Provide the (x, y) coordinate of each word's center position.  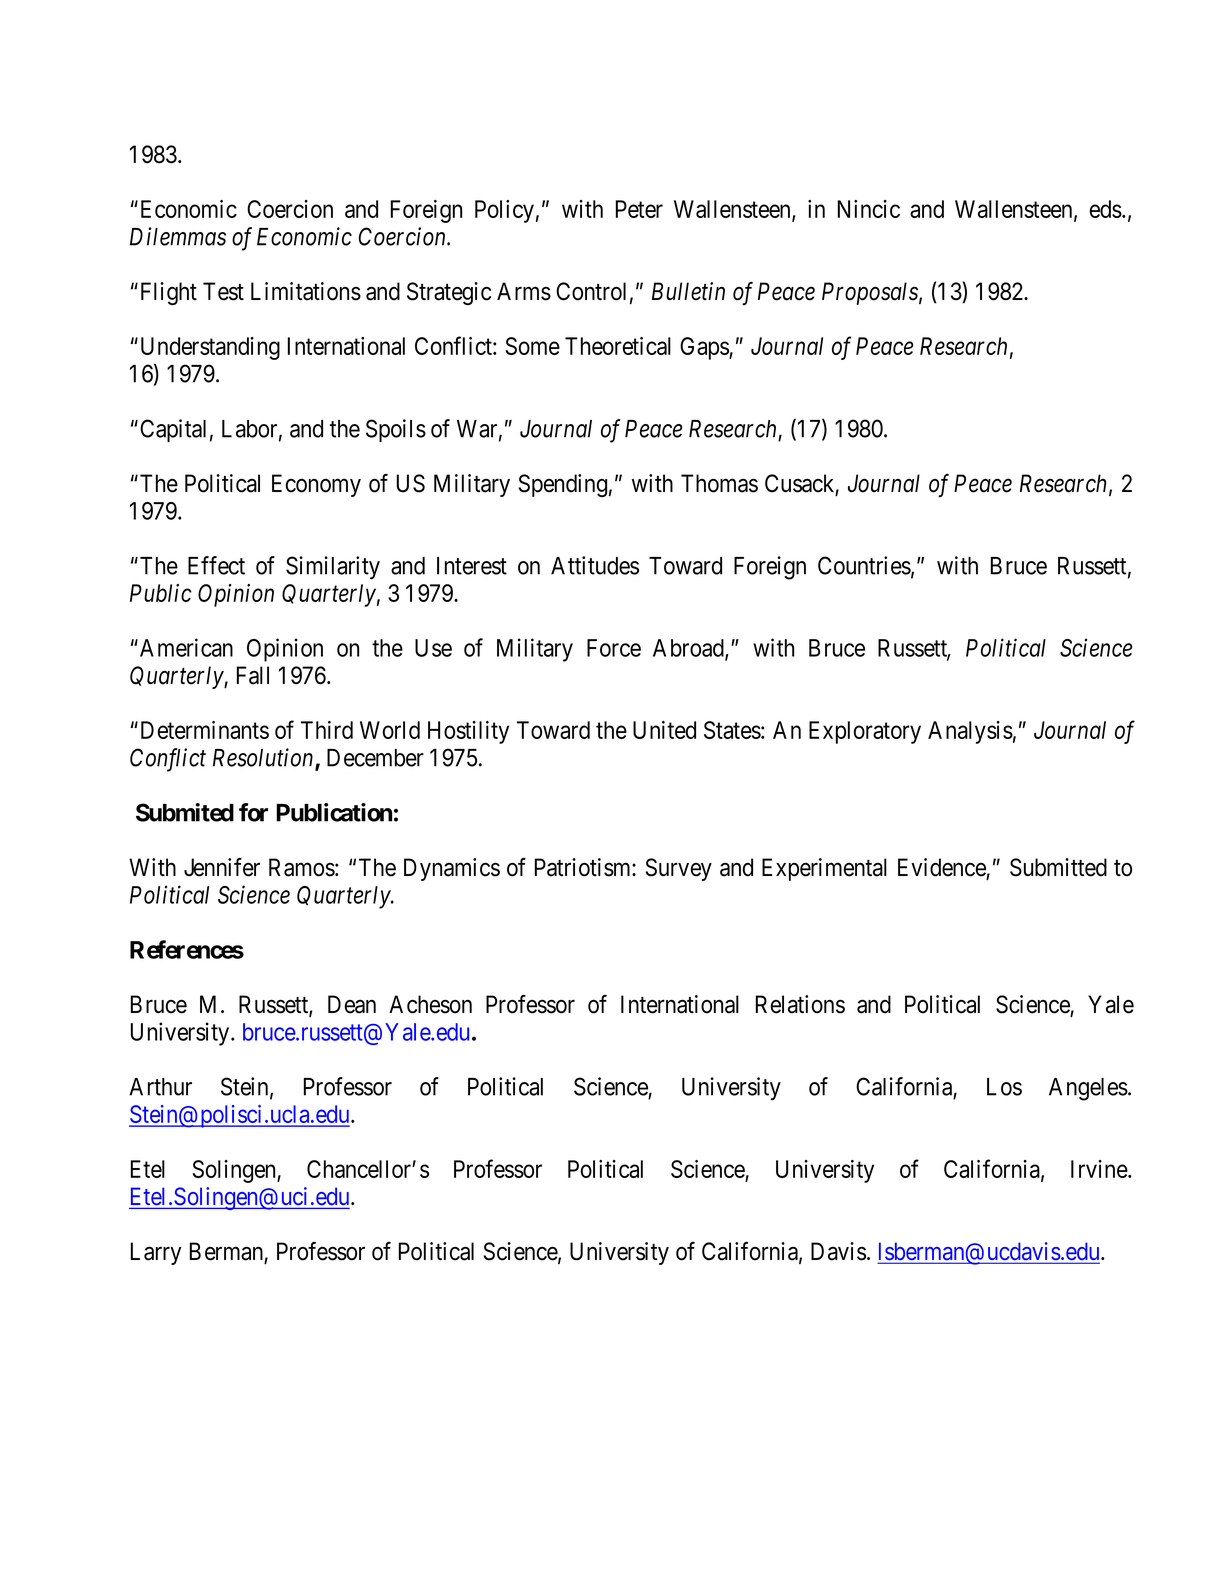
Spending (563, 485)
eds (1106, 209)
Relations (800, 1004)
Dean (352, 1004)
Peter (639, 209)
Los (1004, 1087)
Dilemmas (178, 236)
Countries (864, 565)
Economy (316, 485)
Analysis (970, 732)
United (664, 730)
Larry (156, 1253)
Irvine (1100, 1169)
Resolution (264, 758)
